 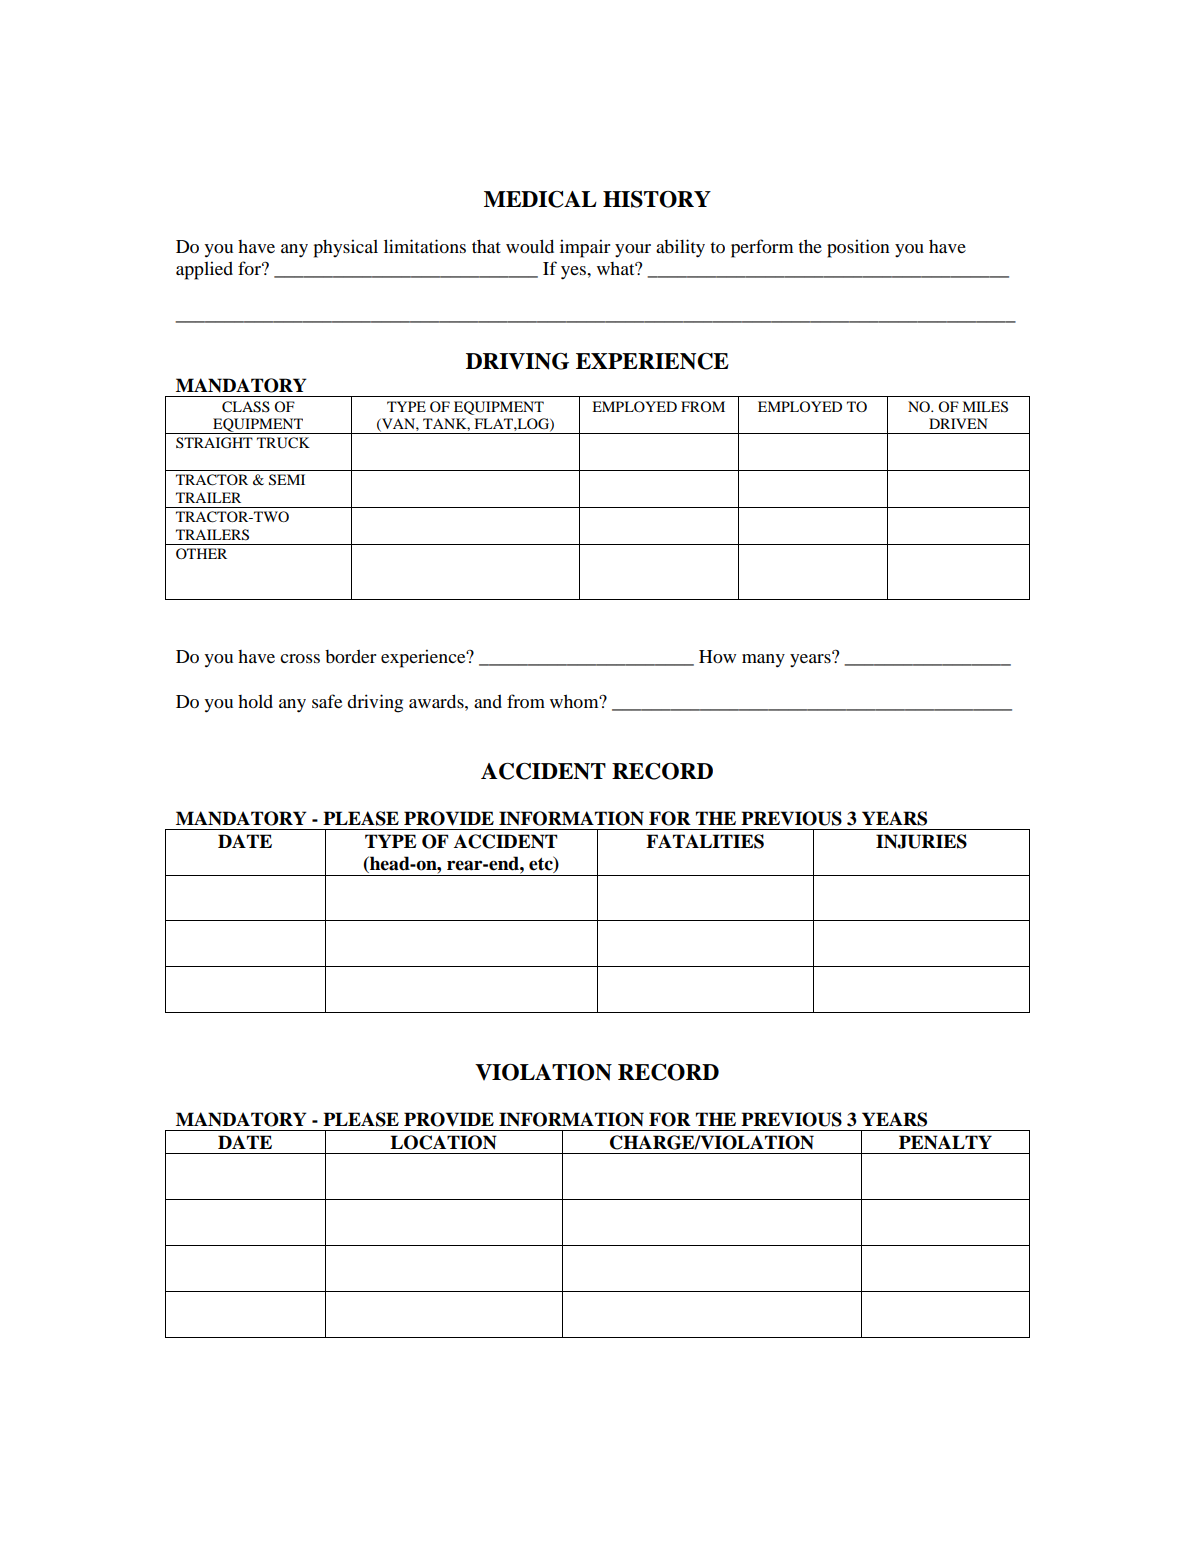 What do you see at coordinates (300, 658) in the image?
I see `cross` at bounding box center [300, 658].
